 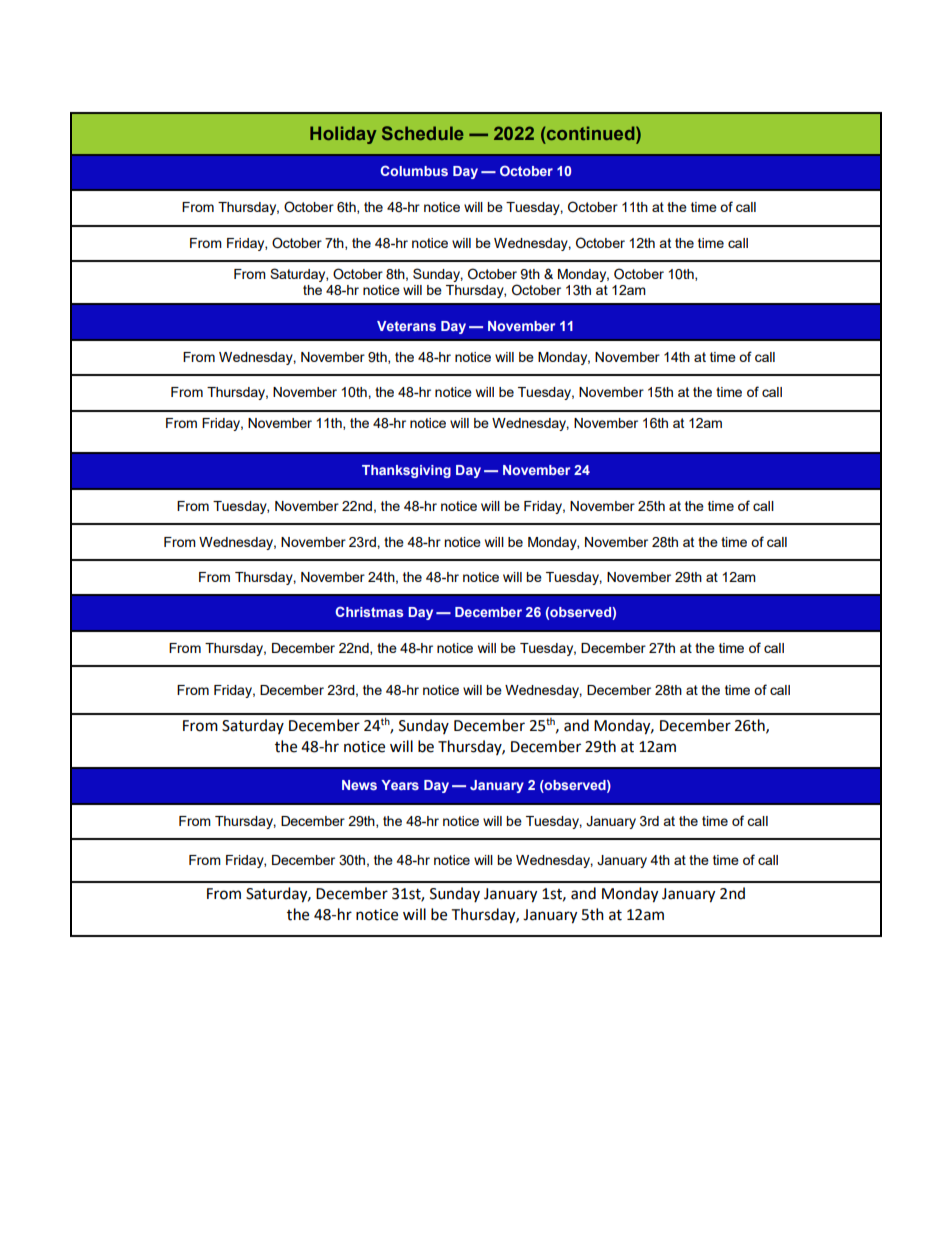 What do you see at coordinates (369, 611) in the document?
I see `Christmas` at bounding box center [369, 611].
